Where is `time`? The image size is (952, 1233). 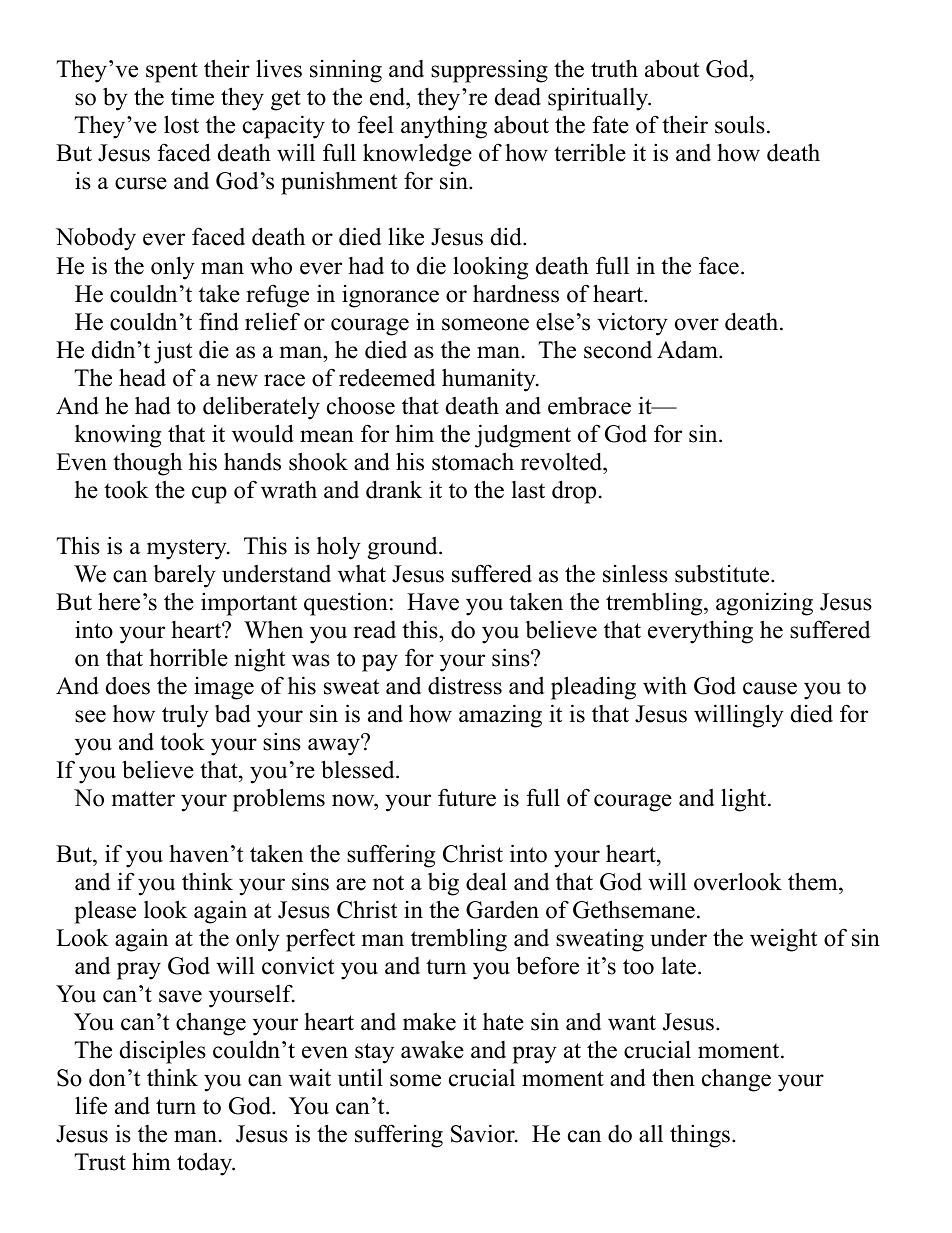
time is located at coordinates (192, 97).
